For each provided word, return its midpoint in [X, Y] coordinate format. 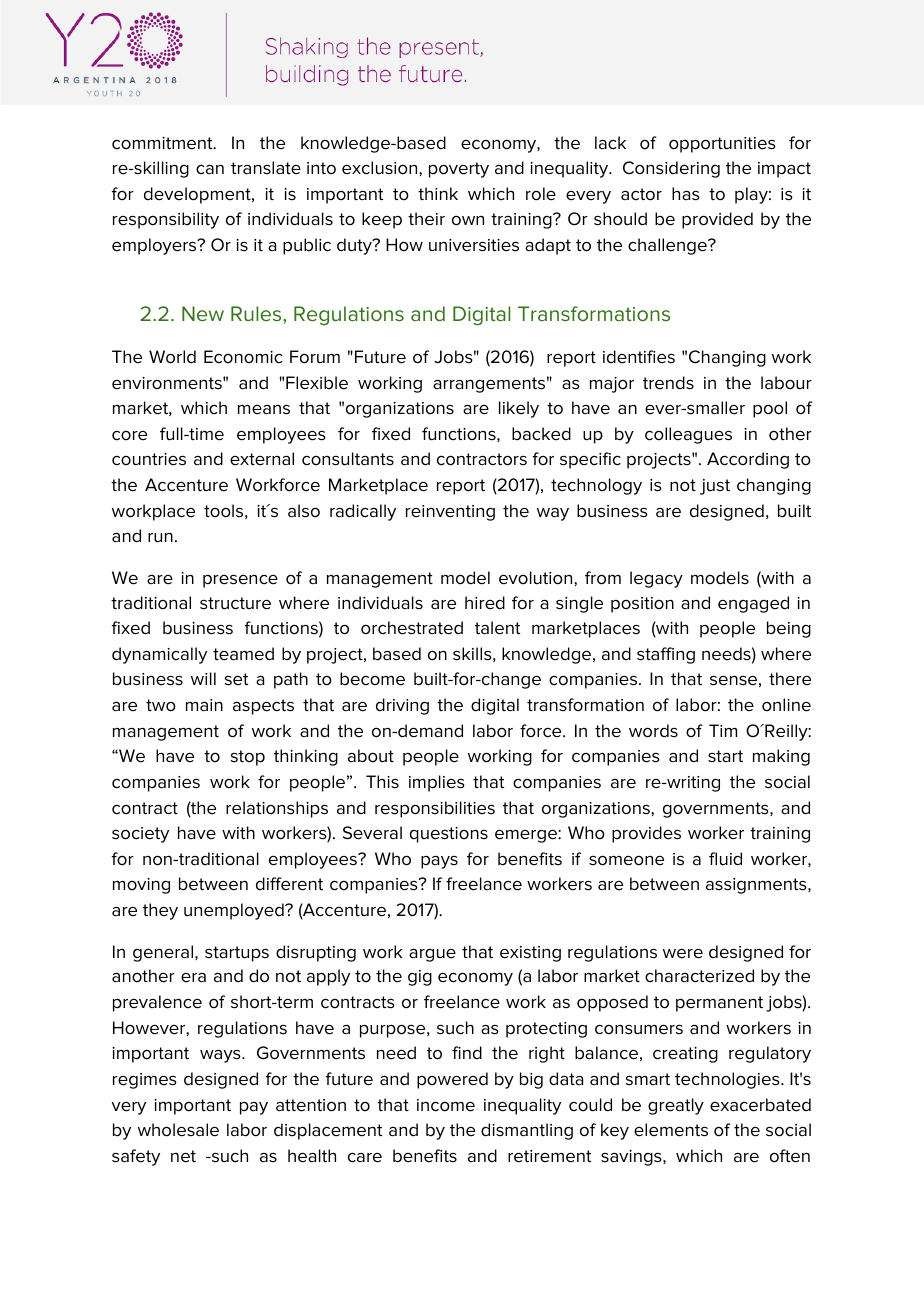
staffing [666, 655]
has [686, 194]
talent [497, 628]
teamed [243, 654]
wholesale [178, 1130]
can [210, 170]
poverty [459, 170]
